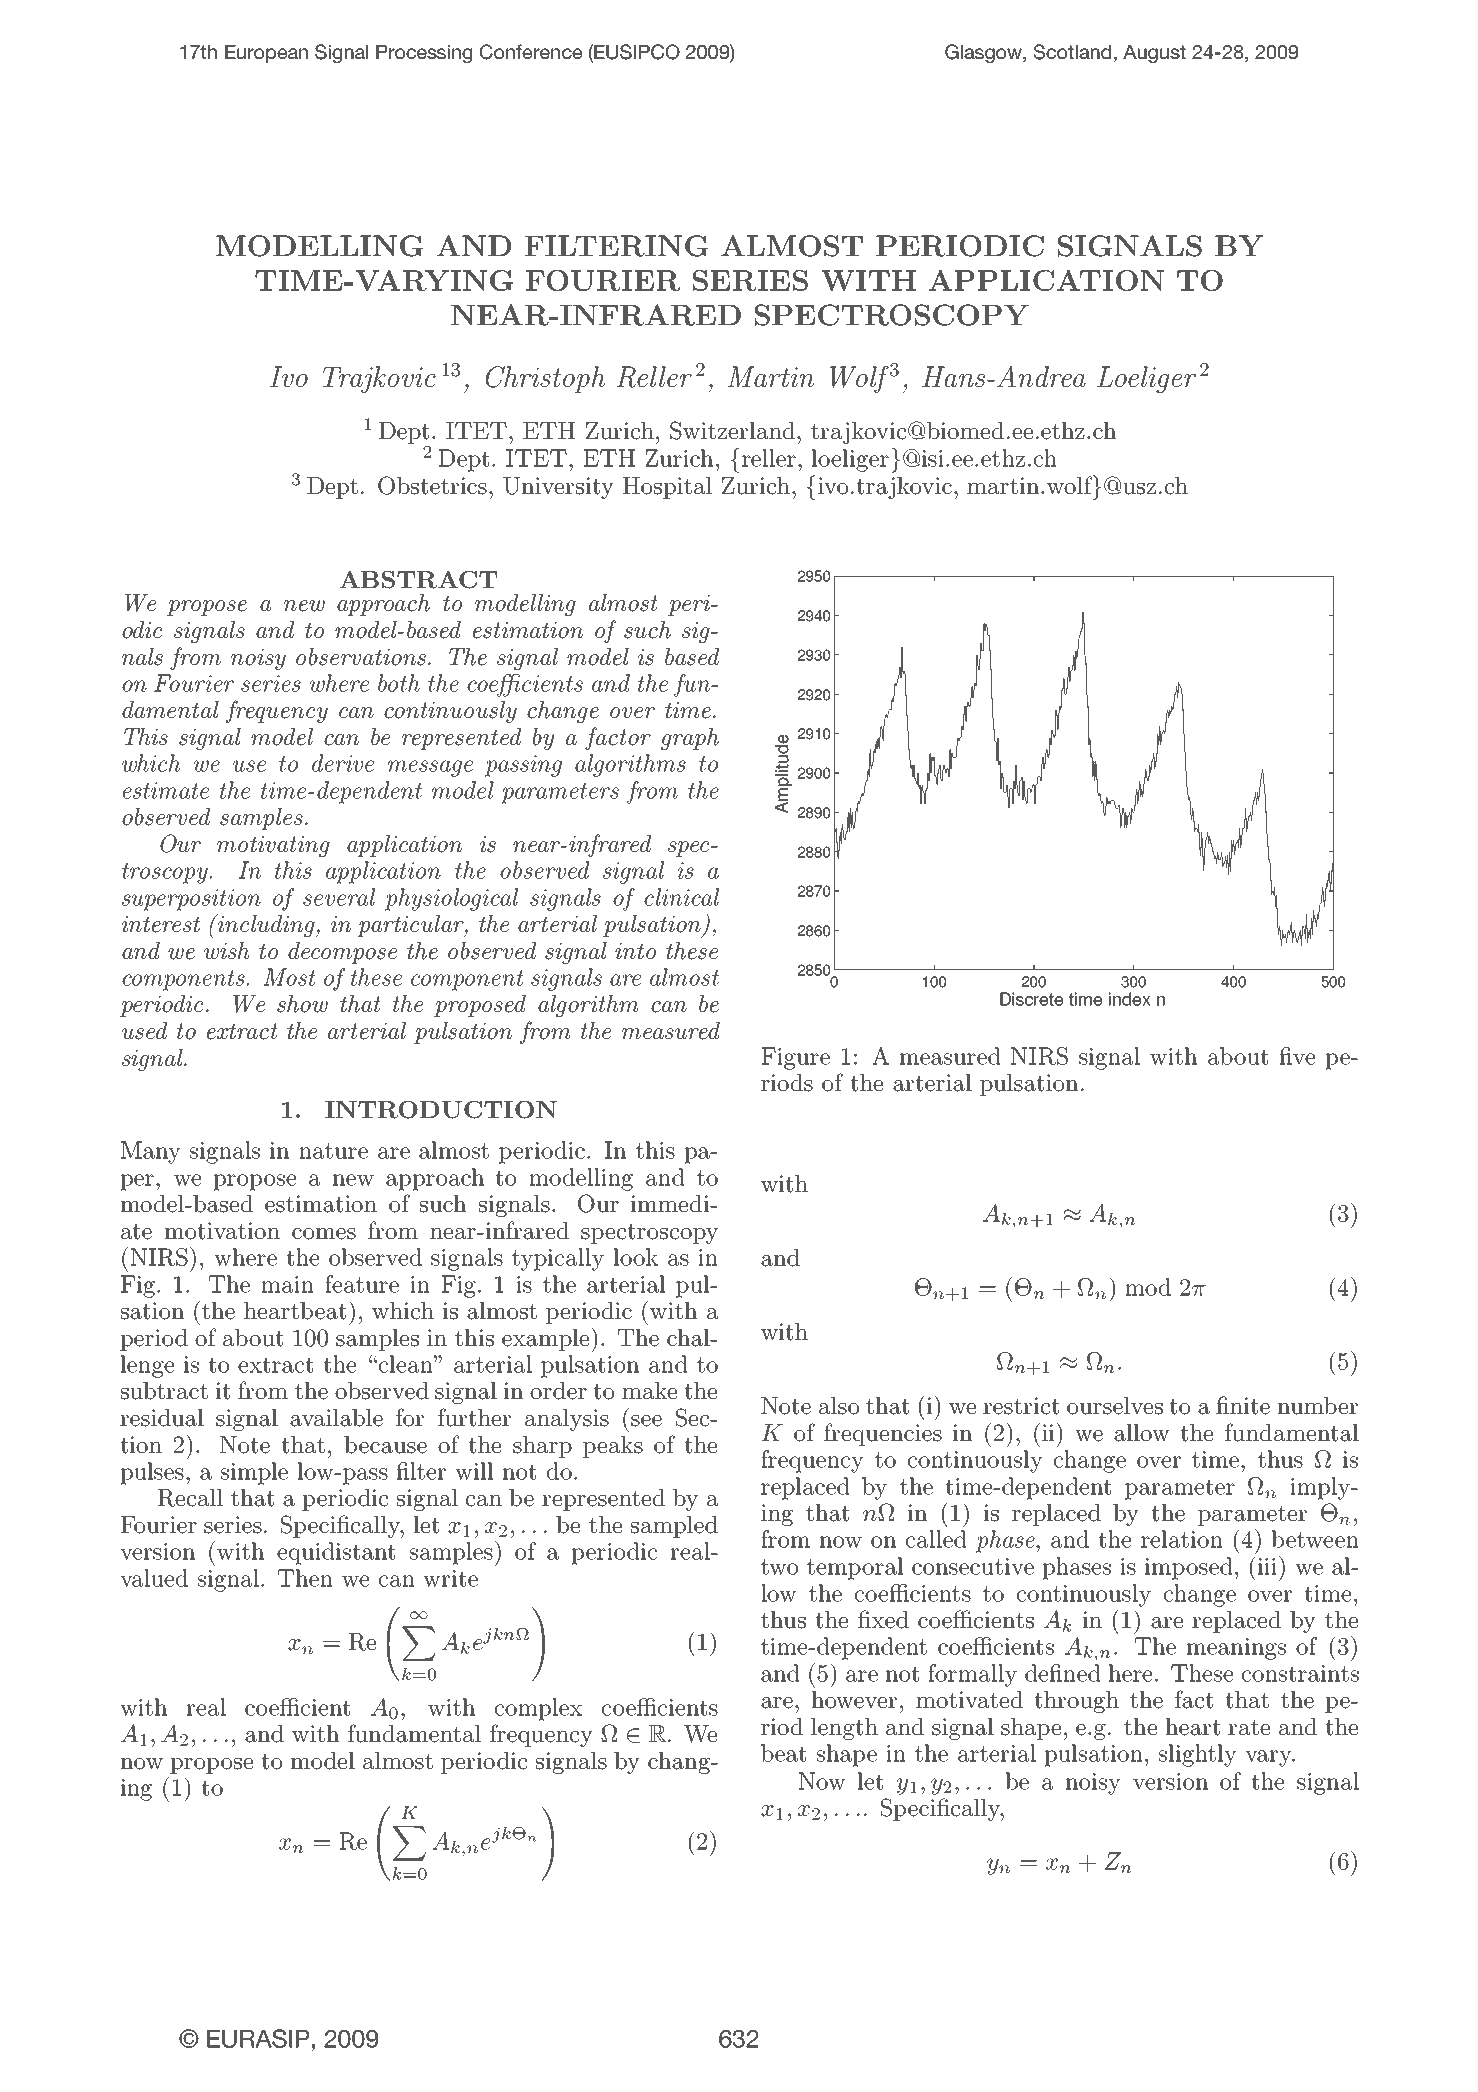 This screenshot has height=2092, width=1478. What do you see at coordinates (266, 54) in the screenshot?
I see `European` at bounding box center [266, 54].
